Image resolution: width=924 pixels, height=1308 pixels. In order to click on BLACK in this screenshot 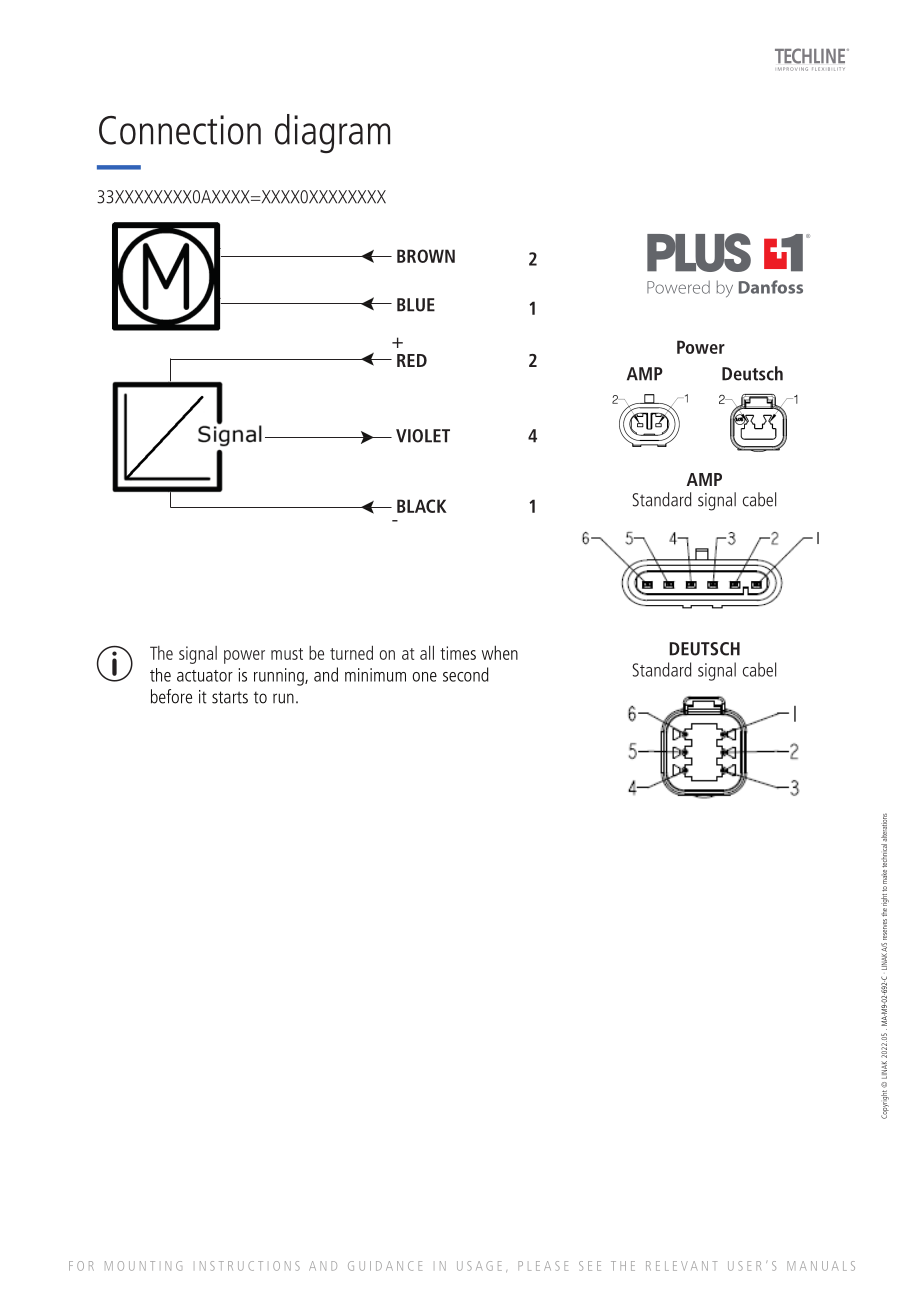, I will do `click(422, 506)`.
